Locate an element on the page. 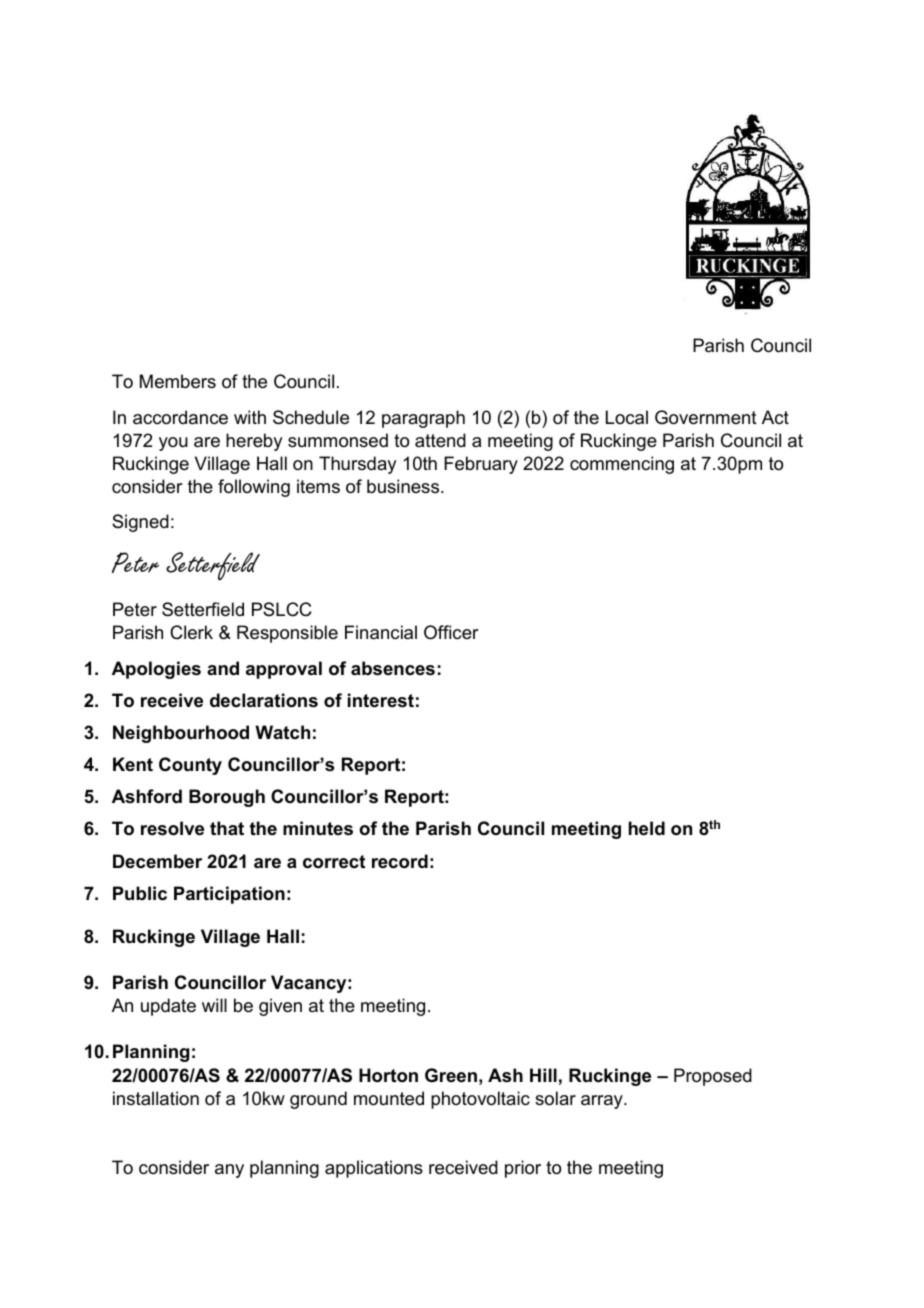  interest is located at coordinates (381, 700).
